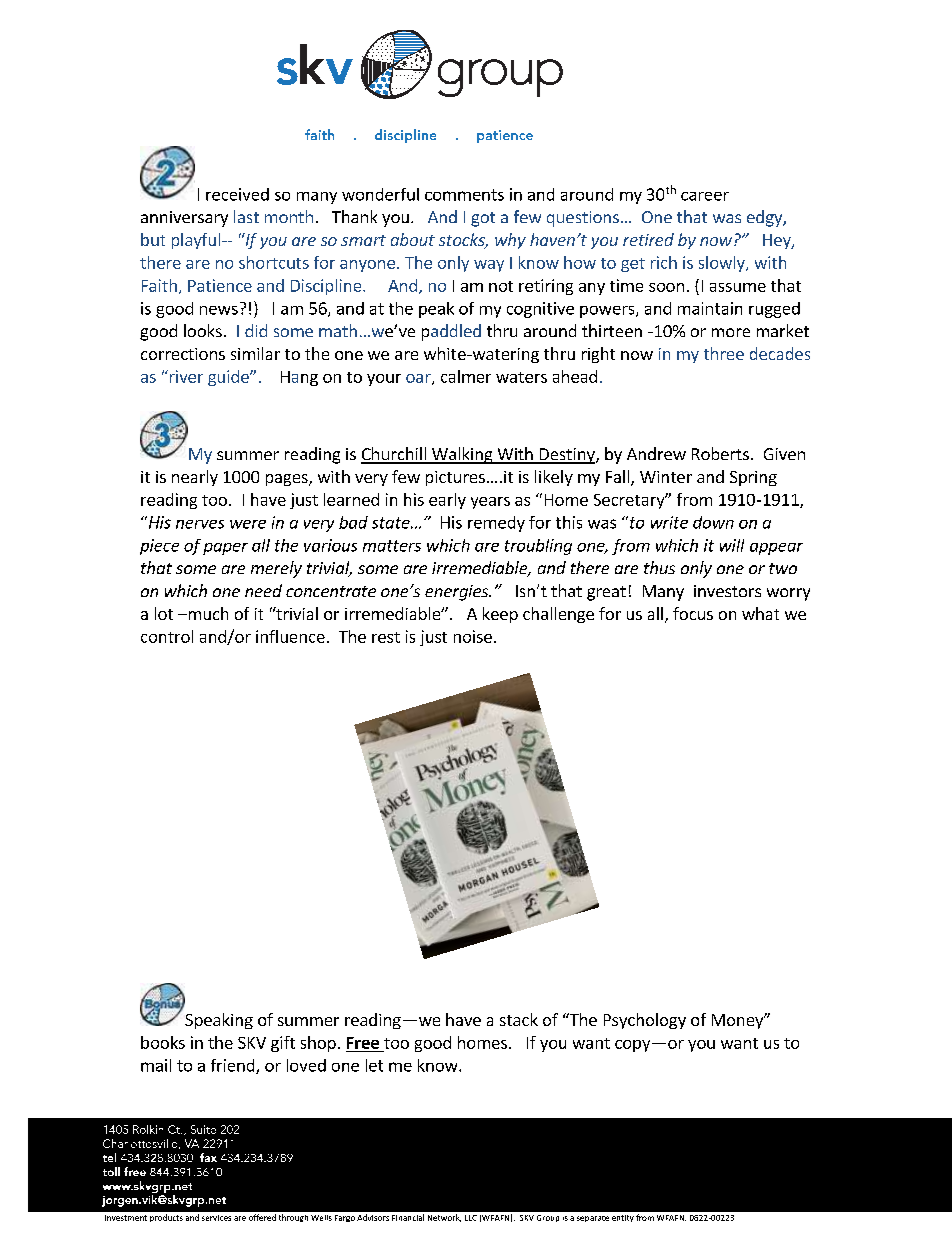 The height and width of the screenshot is (1233, 952). Describe the element at coordinates (246, 216) in the screenshot. I see `last` at that location.
